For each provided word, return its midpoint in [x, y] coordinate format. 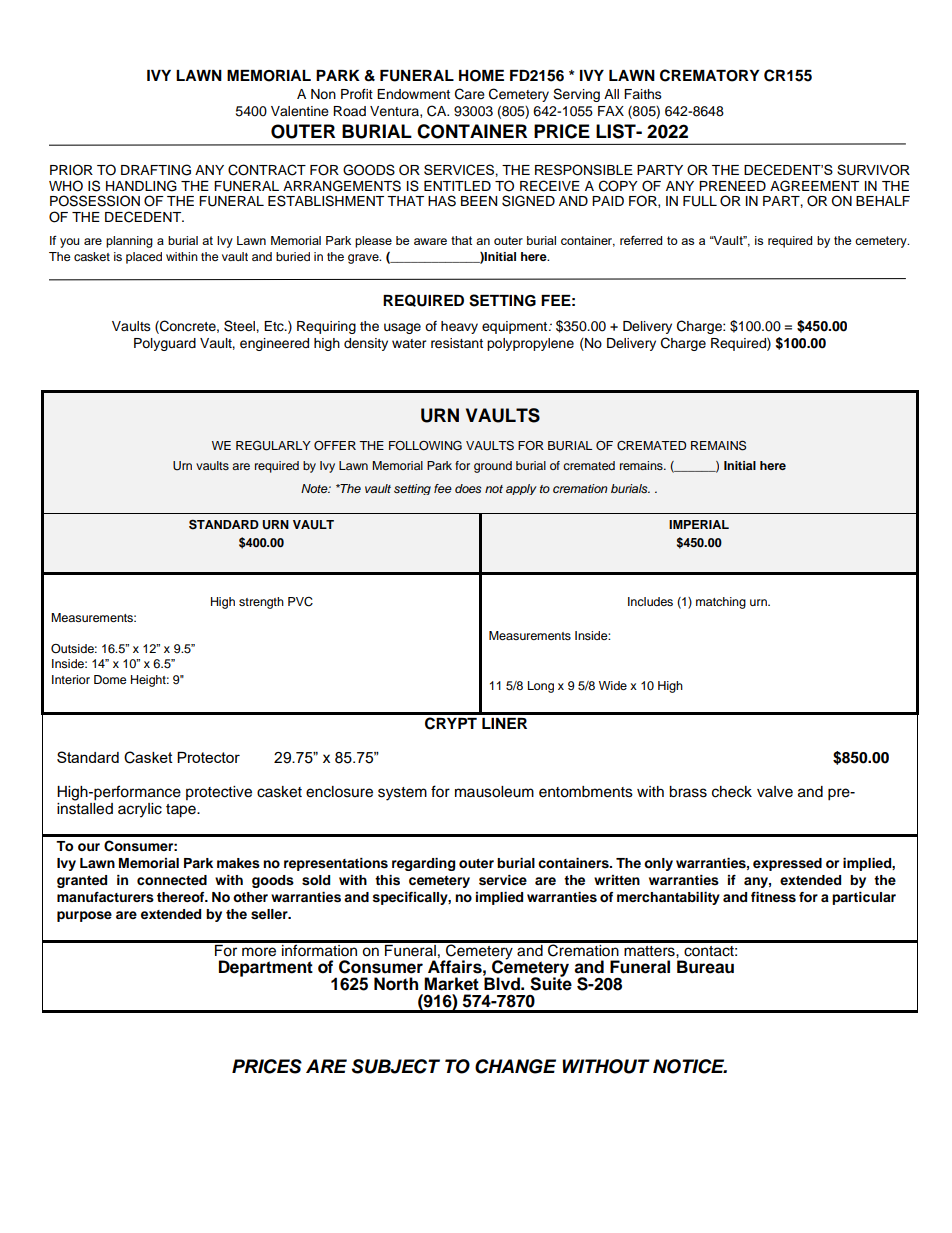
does [468, 488]
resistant [457, 343]
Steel [240, 326]
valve [775, 792]
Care [470, 94]
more [259, 952]
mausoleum [494, 792]
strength [261, 603]
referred [641, 240]
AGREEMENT [814, 186]
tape [182, 811]
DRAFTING [156, 170]
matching [721, 603]
